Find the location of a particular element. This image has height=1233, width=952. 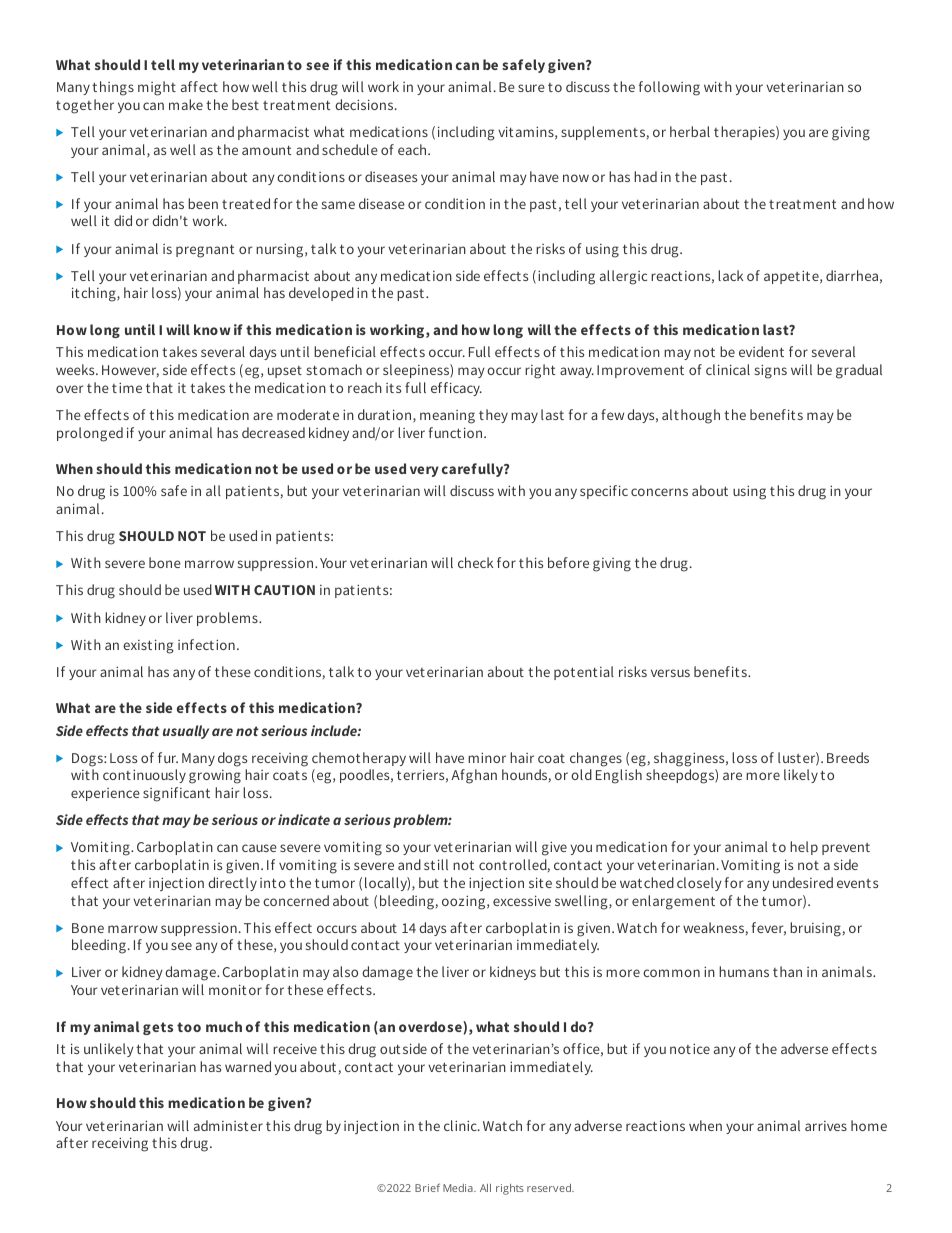

excessive is located at coordinates (522, 900).
